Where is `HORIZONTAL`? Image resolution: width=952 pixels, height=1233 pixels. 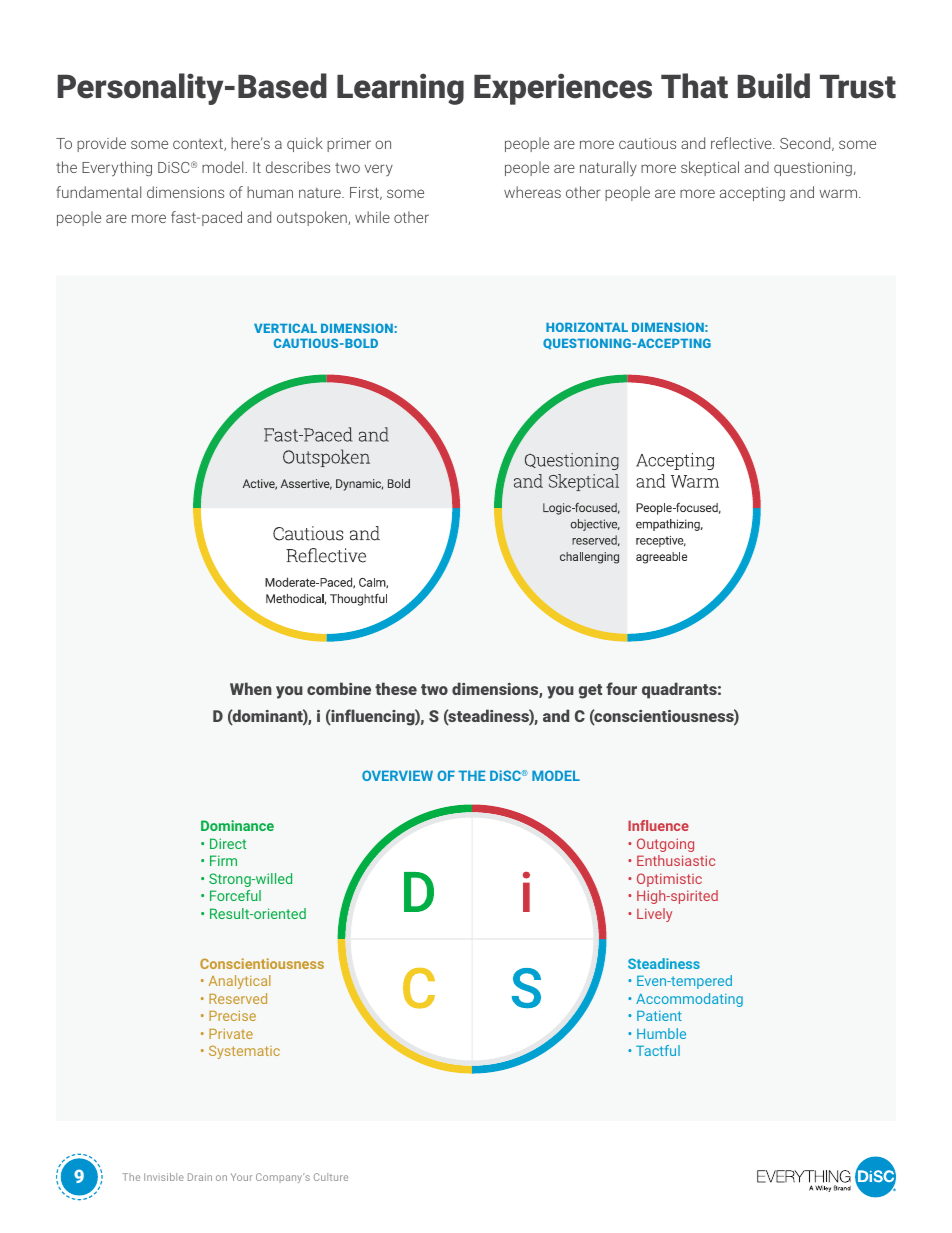 HORIZONTAL is located at coordinates (587, 327).
